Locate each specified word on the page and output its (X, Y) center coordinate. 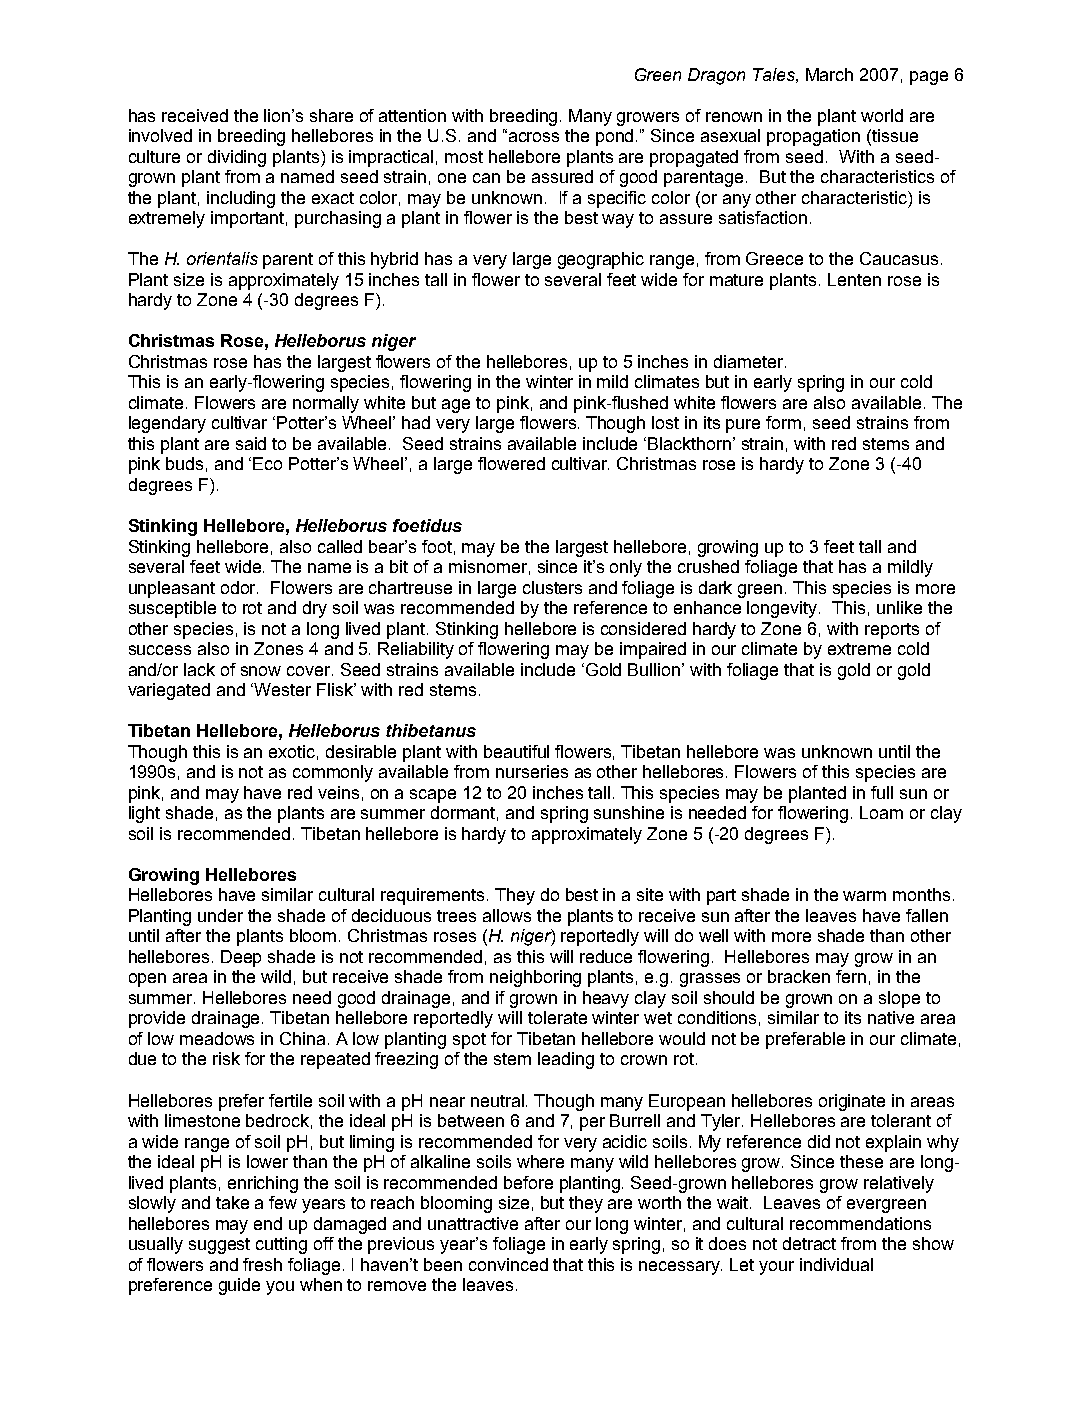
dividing (237, 158)
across (534, 137)
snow (261, 671)
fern (851, 976)
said (251, 443)
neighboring (535, 978)
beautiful (516, 751)
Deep (241, 958)
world (882, 115)
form (783, 422)
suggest (219, 1246)
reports (892, 631)
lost (665, 422)
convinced (508, 1264)
